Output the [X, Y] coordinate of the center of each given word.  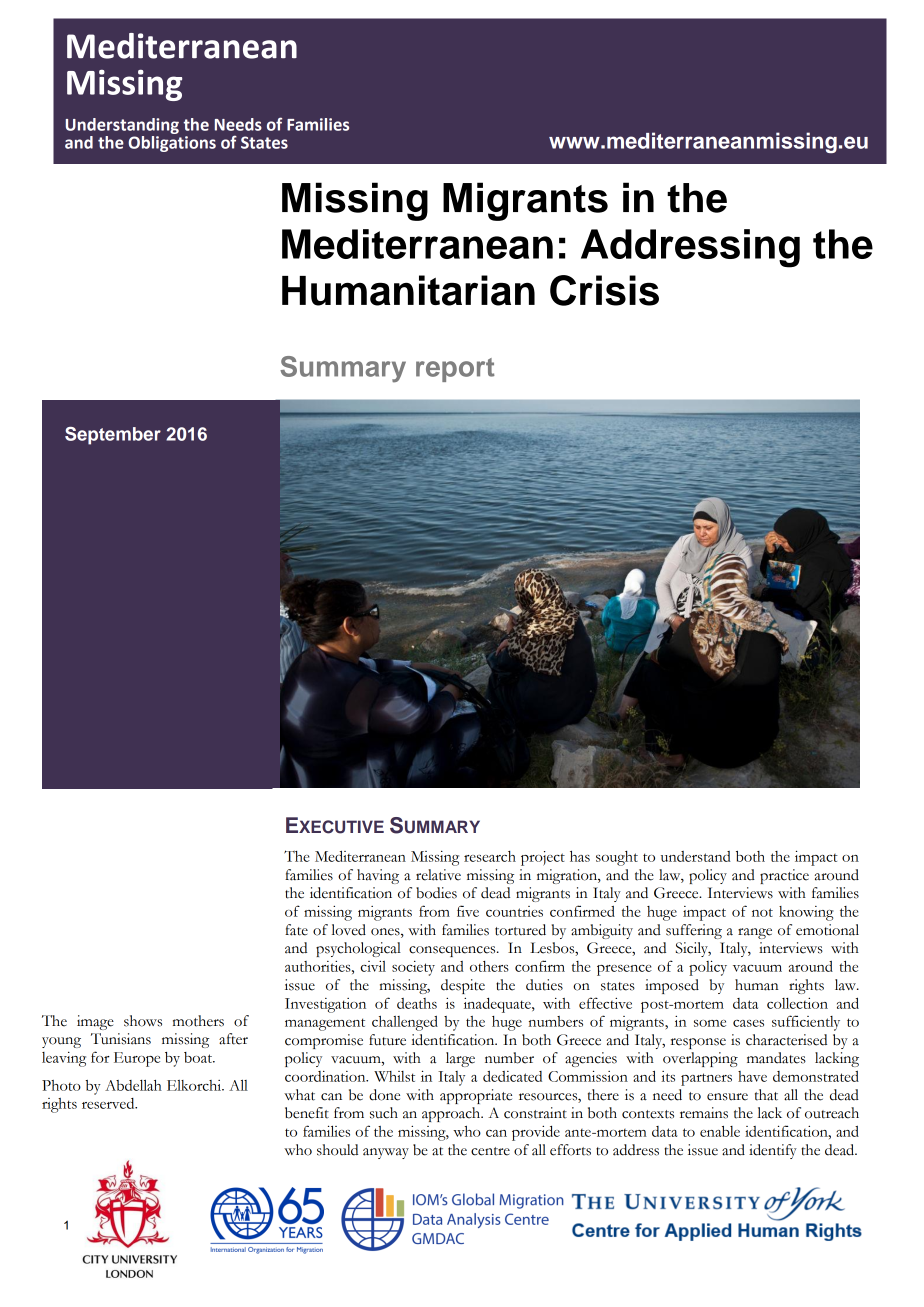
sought [617, 858]
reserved [109, 1103]
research [490, 856]
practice [784, 876]
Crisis [604, 290]
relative [438, 875]
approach [452, 1114]
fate [296, 930]
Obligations [172, 142]
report [455, 370]
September [113, 436]
